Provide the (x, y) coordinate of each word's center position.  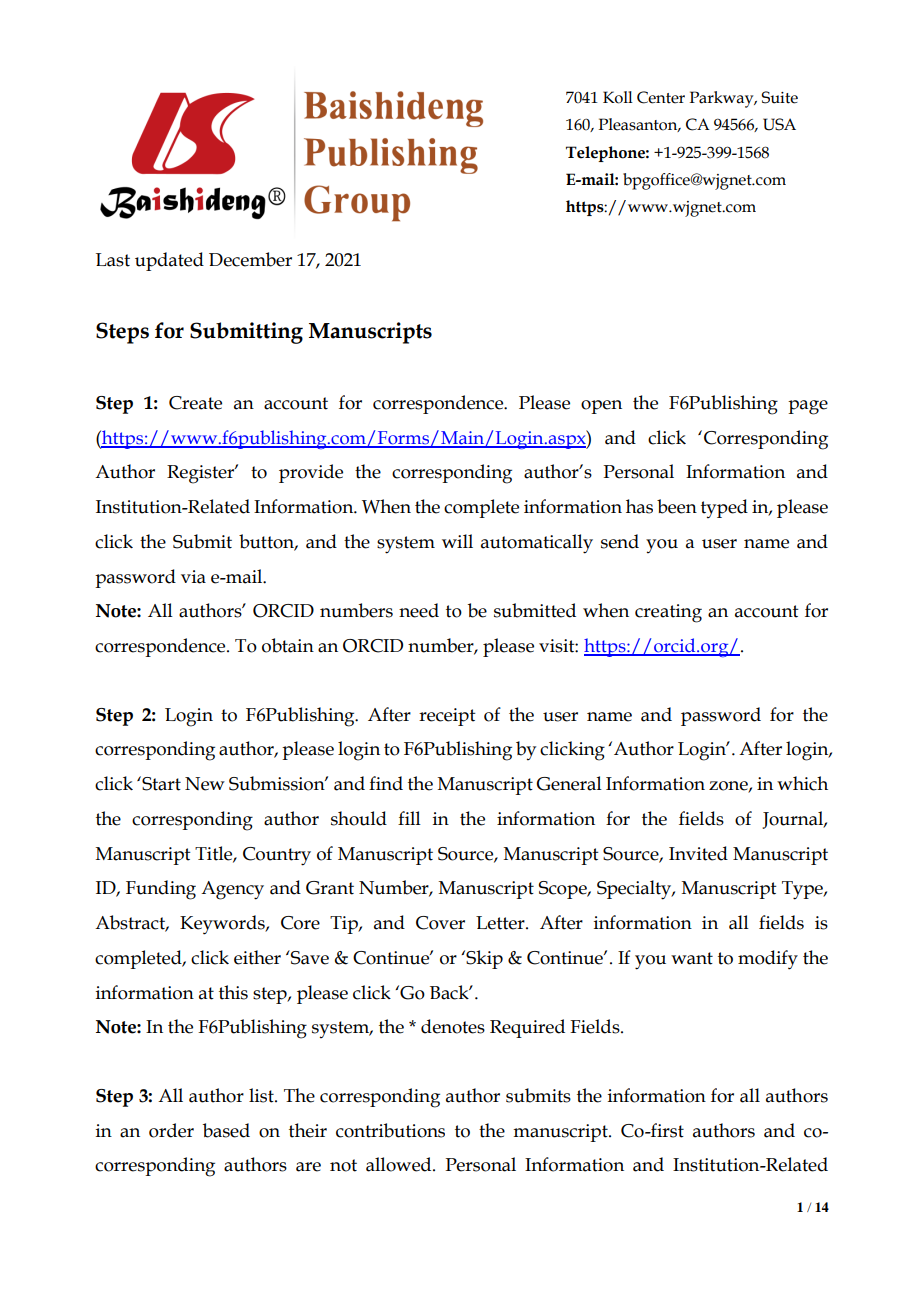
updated (169, 261)
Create (195, 403)
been (677, 506)
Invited (698, 853)
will (457, 541)
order (171, 1130)
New (205, 784)
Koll (618, 97)
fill (409, 818)
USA (779, 124)
